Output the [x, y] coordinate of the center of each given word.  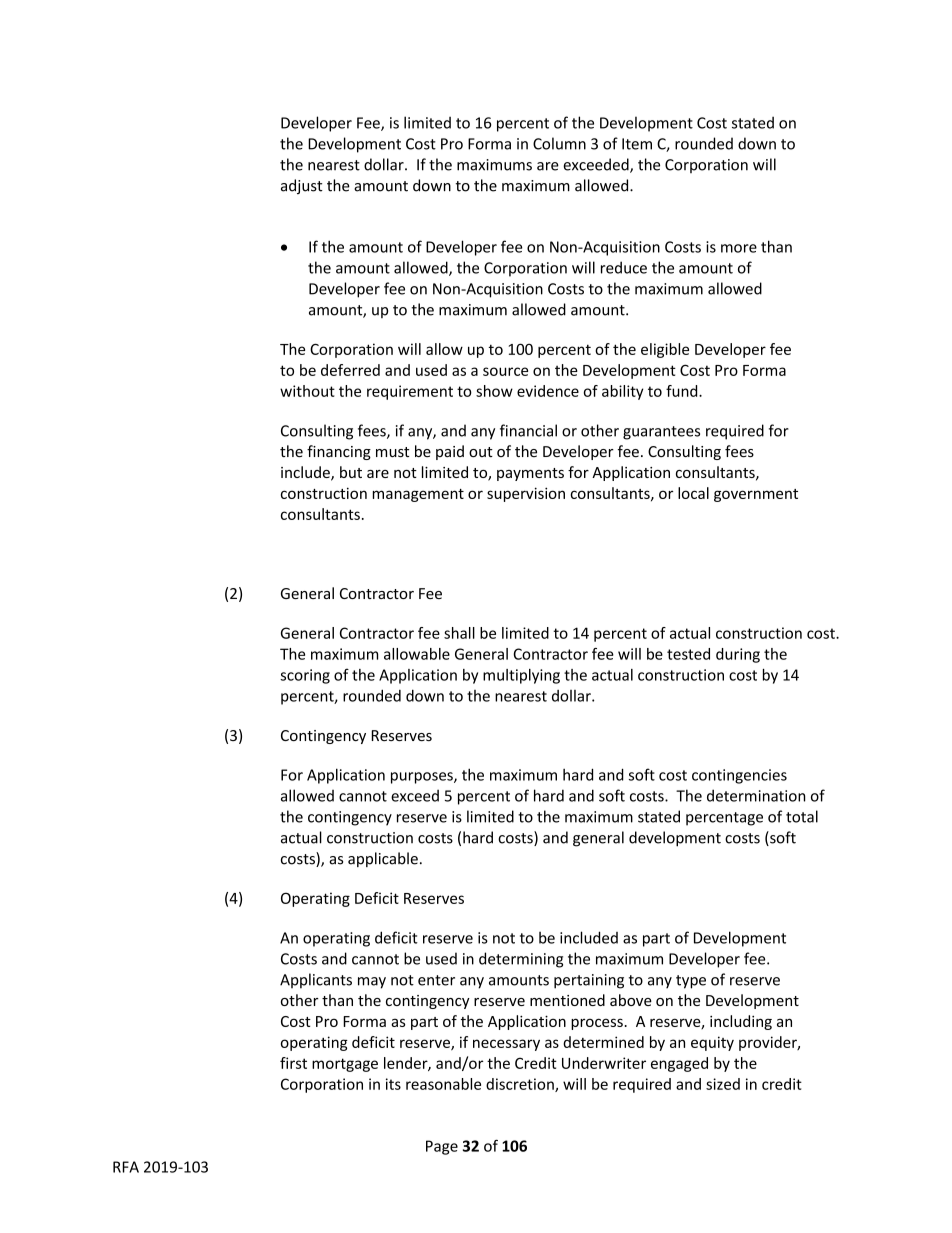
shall [459, 633]
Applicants [316, 981]
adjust [302, 186]
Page [442, 1147]
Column [559, 143]
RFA [126, 1167]
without [307, 391]
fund [683, 391]
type [691, 982]
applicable [383, 859]
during [738, 655]
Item [637, 144]
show [494, 391]
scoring [305, 676]
